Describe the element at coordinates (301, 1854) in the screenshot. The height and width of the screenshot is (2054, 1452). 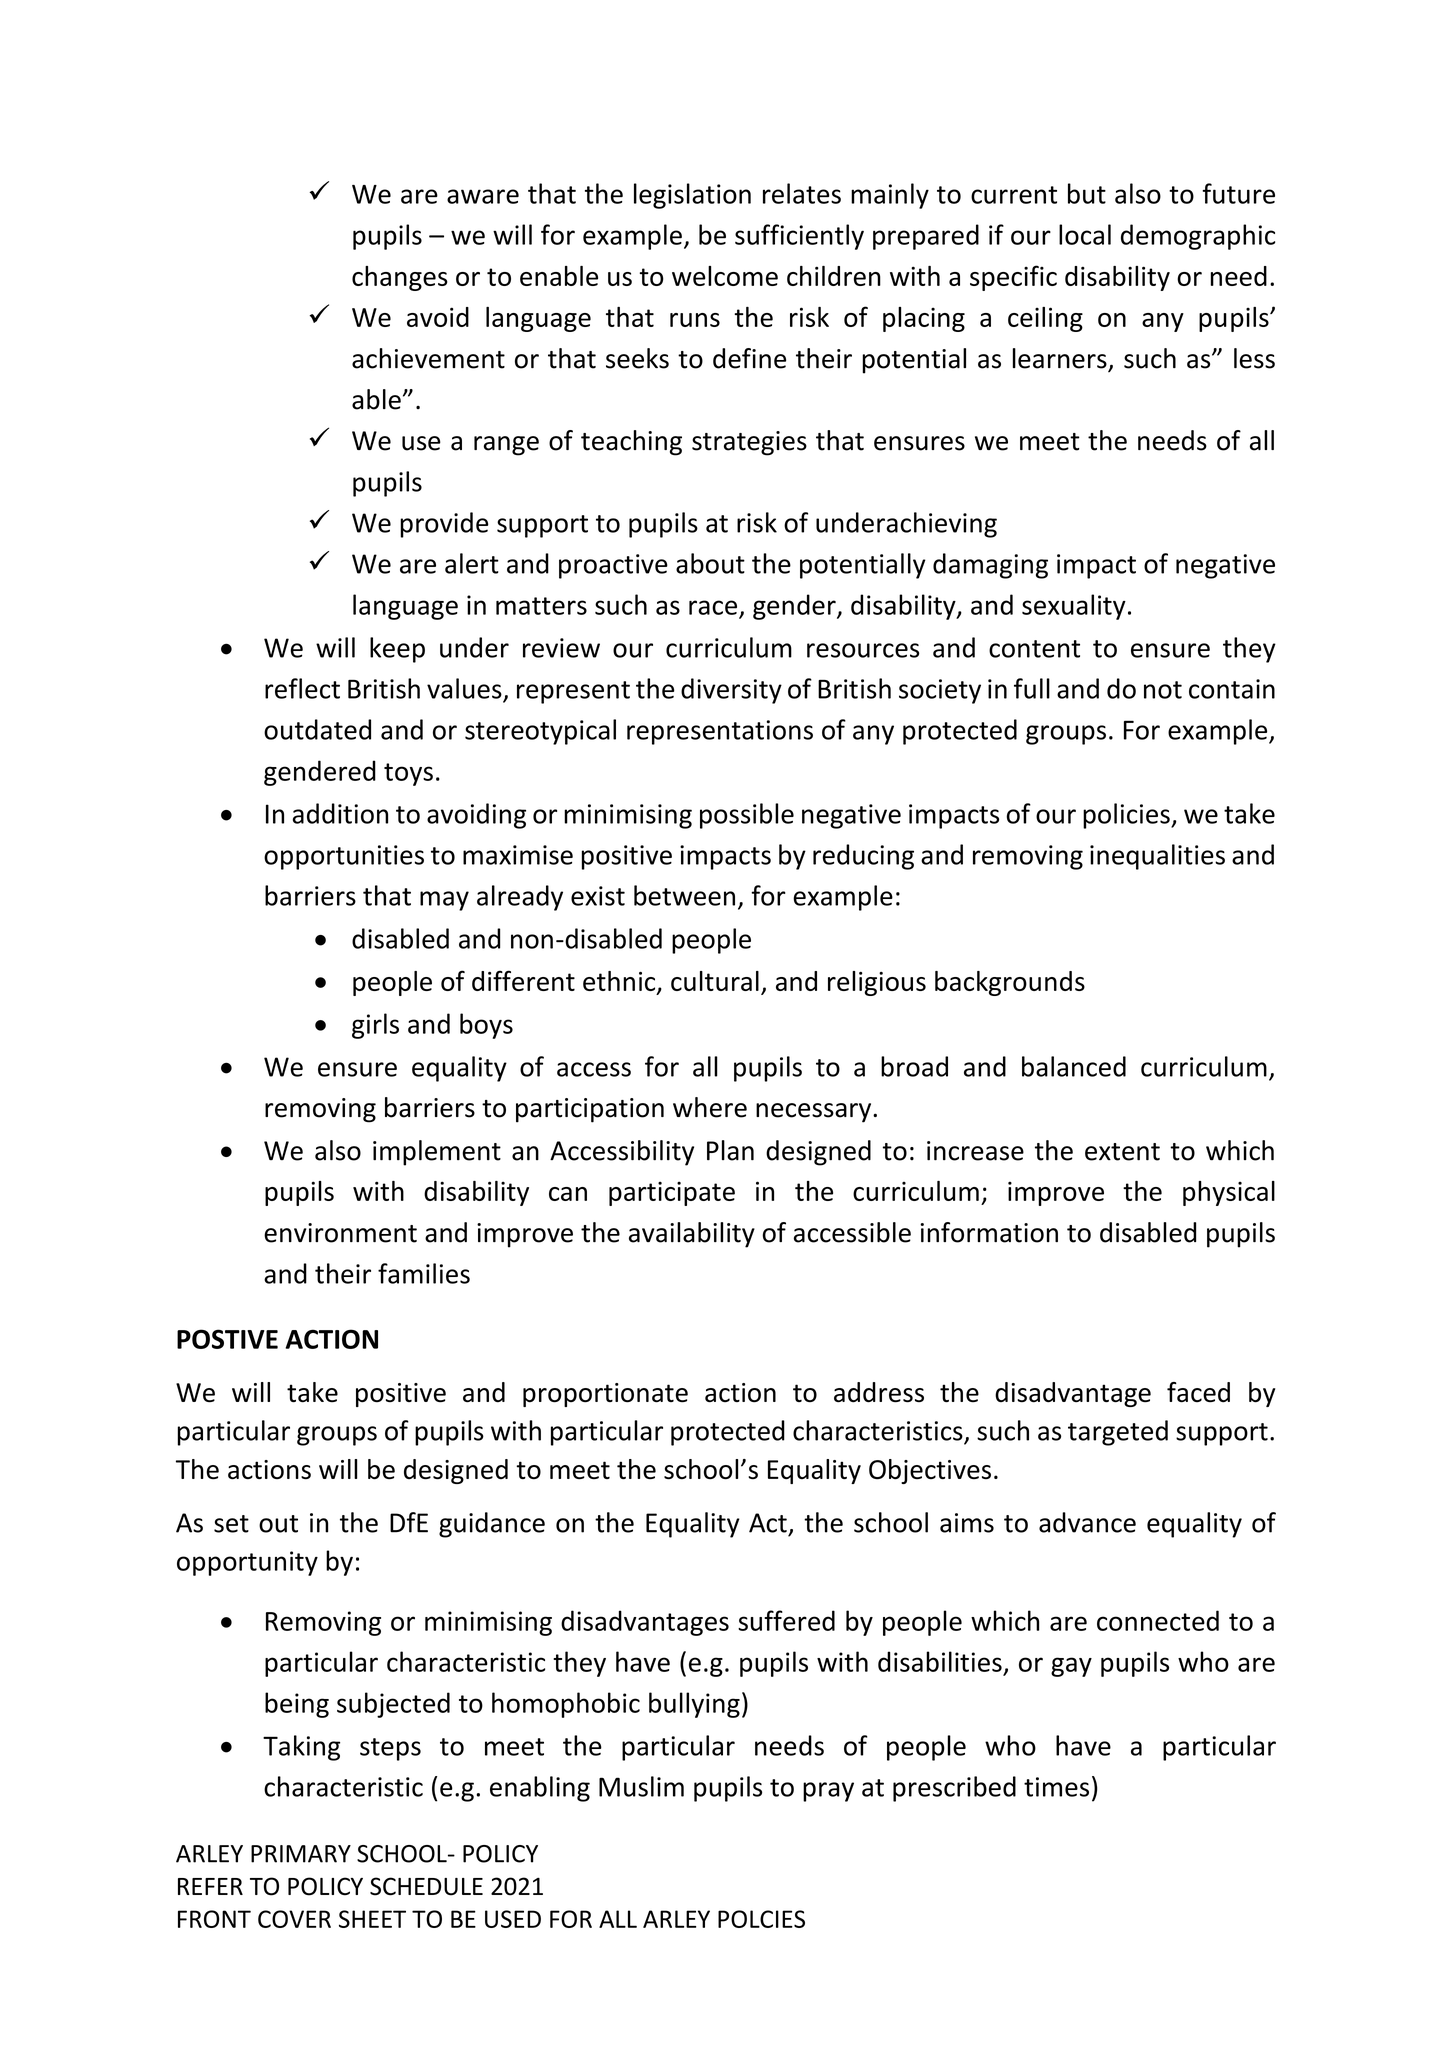
I see `PRIMARY` at that location.
